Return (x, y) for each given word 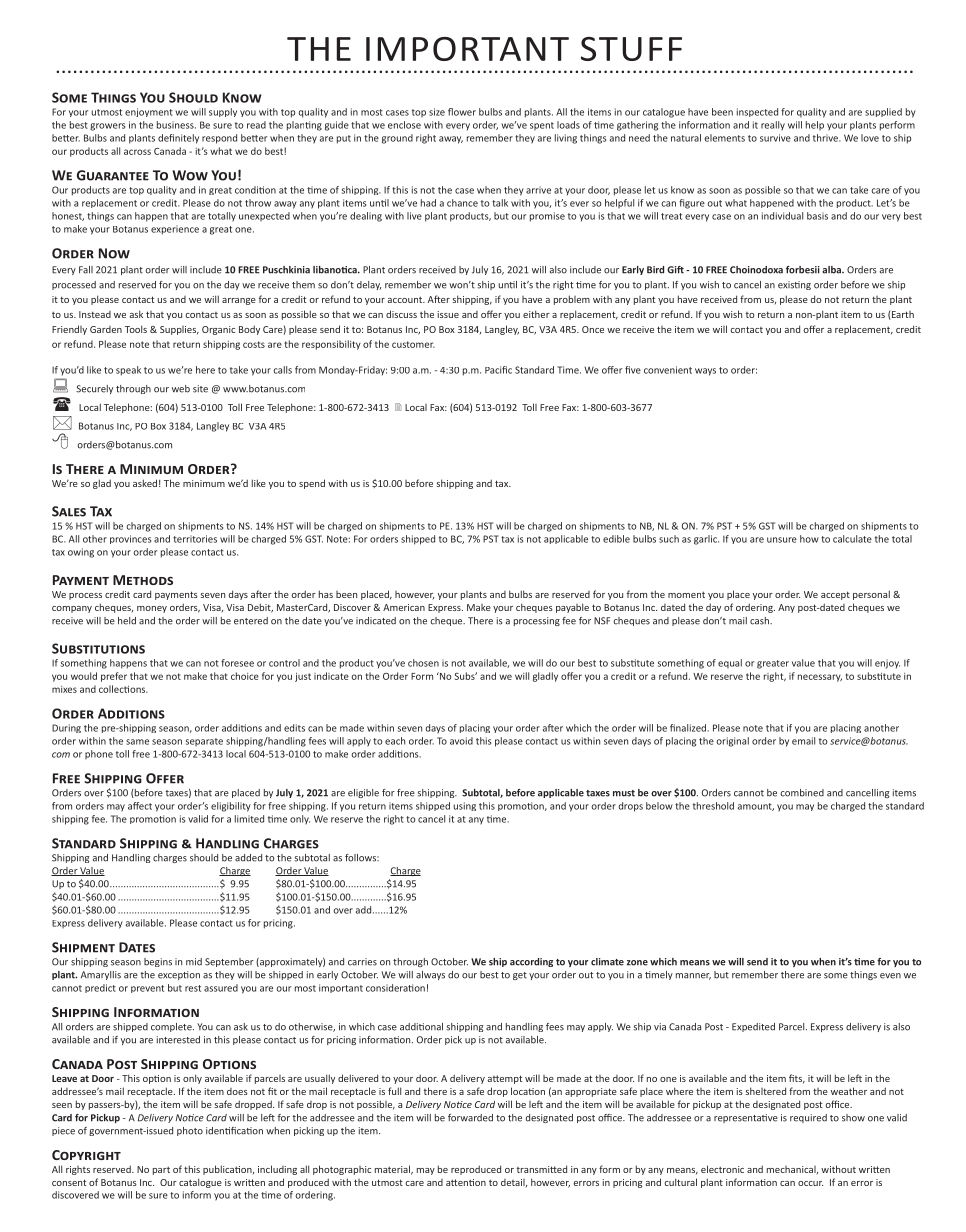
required (808, 1118)
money (152, 609)
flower (462, 112)
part (161, 1171)
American (404, 607)
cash (760, 621)
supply (223, 112)
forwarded (470, 1118)
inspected (757, 112)
